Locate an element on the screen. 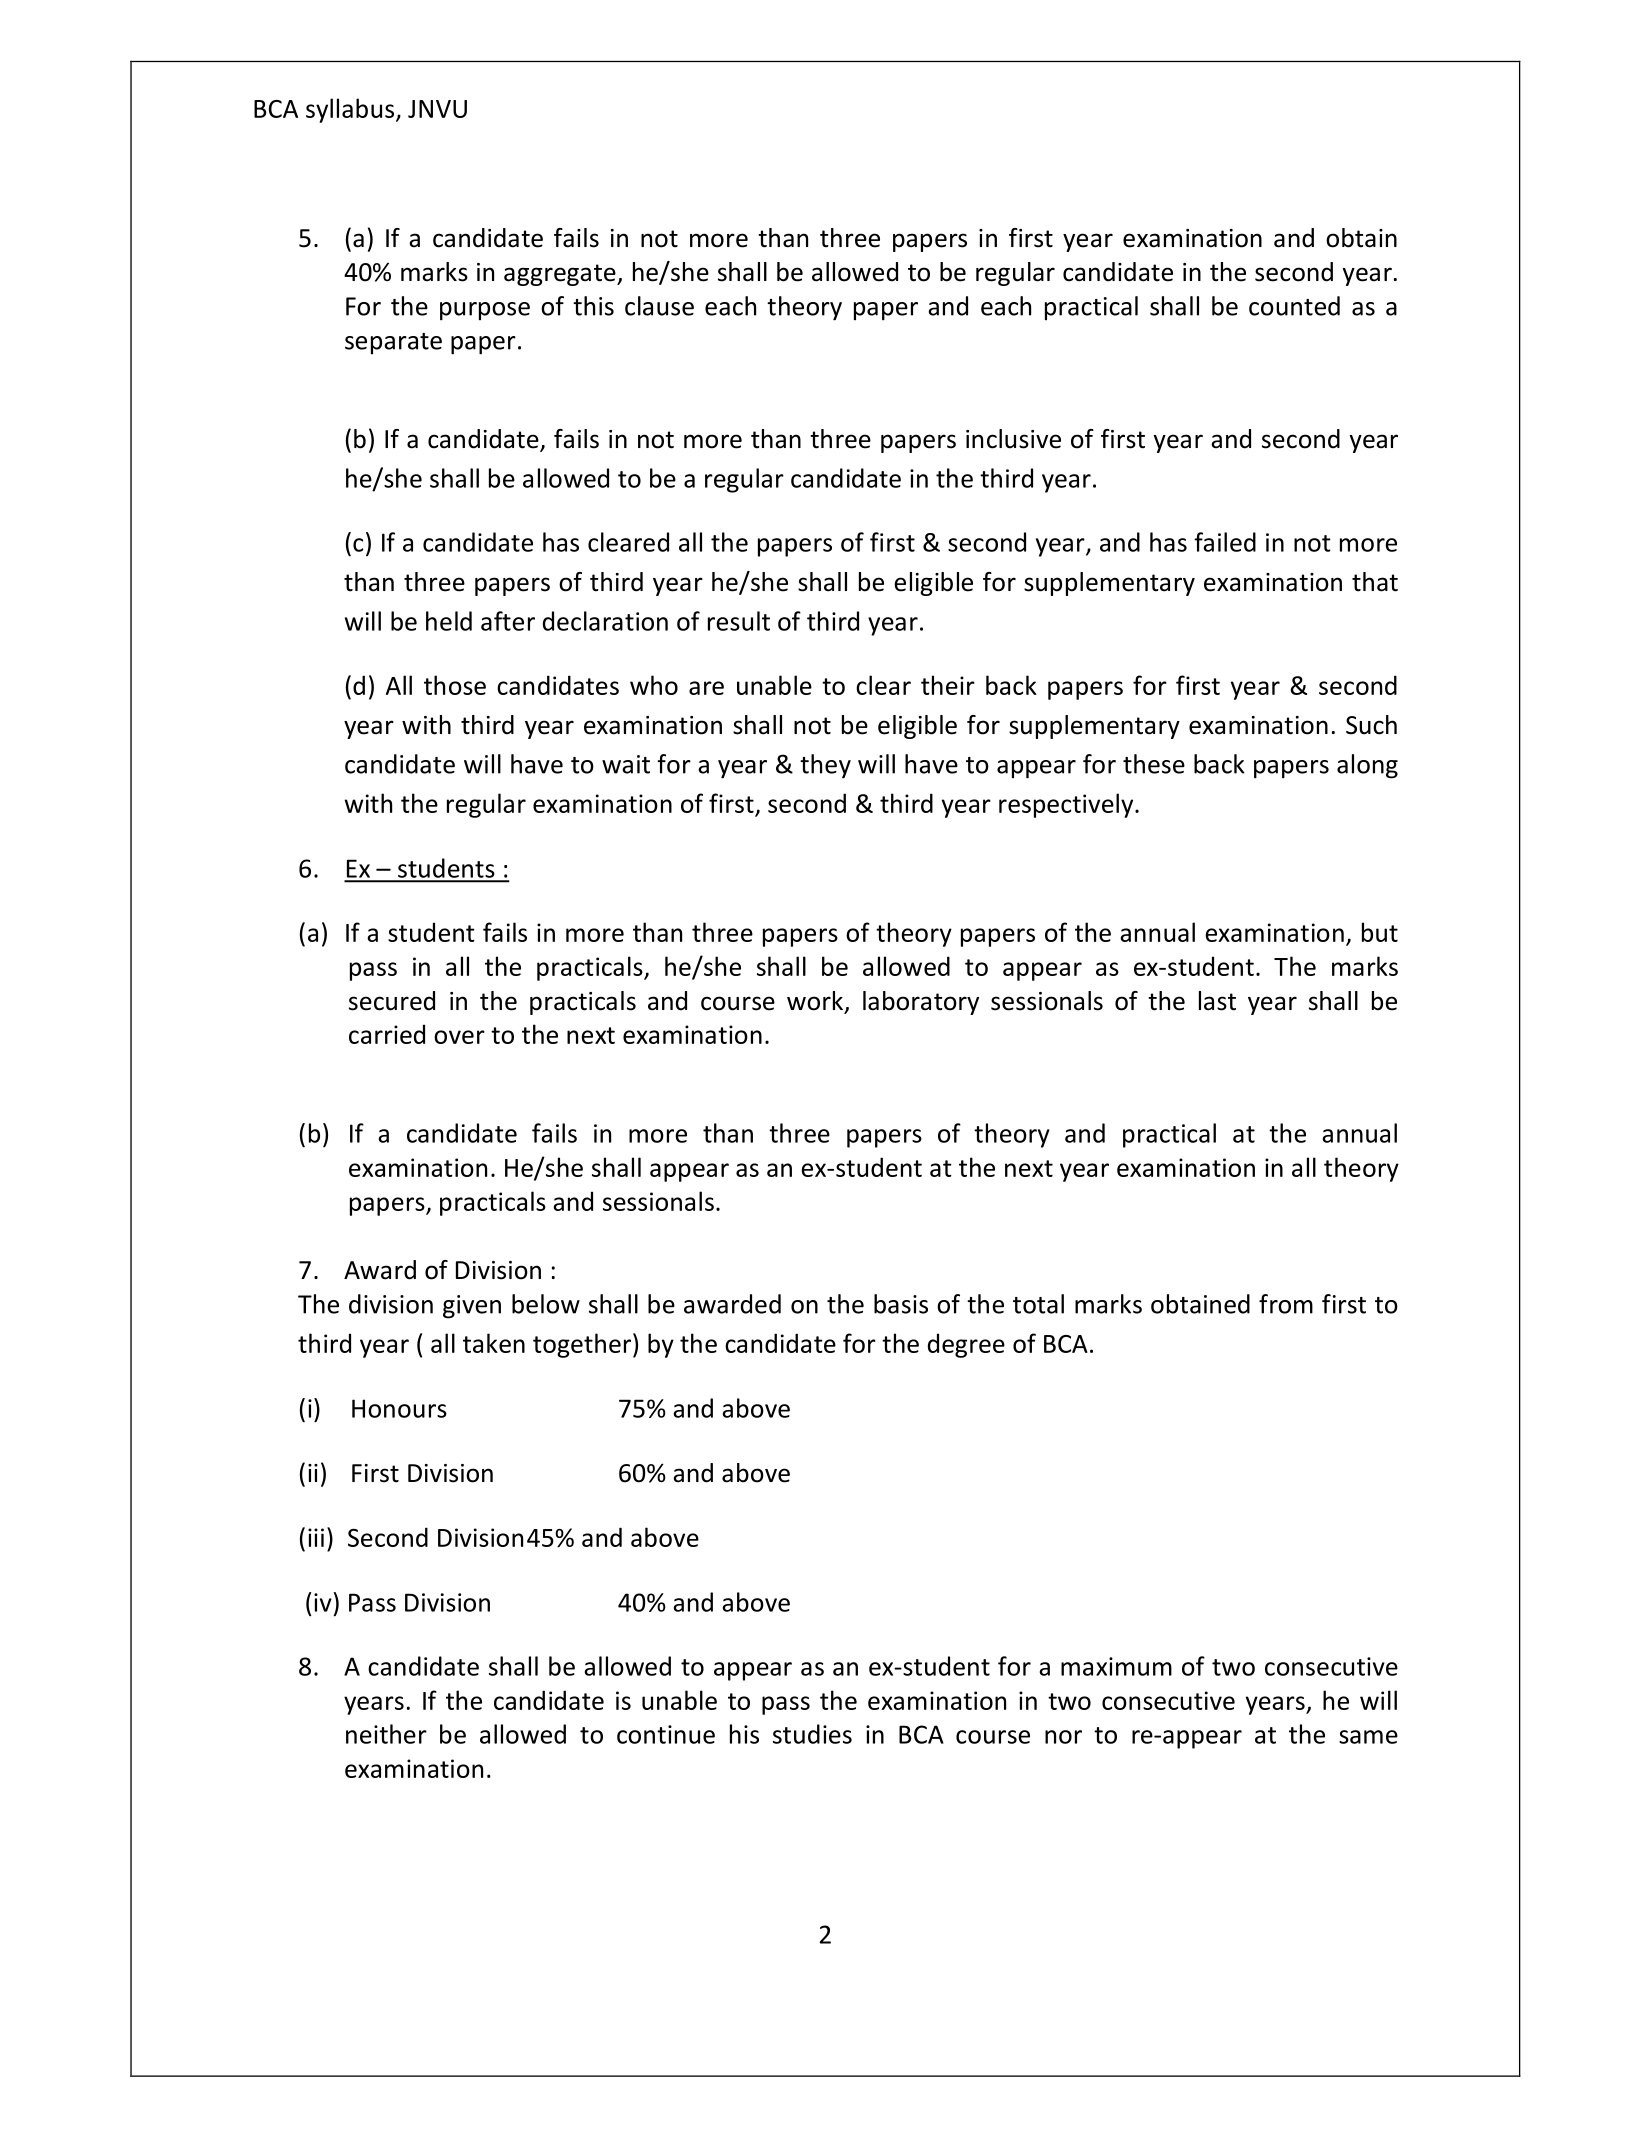 The height and width of the screenshot is (2136, 1650). their is located at coordinates (948, 685).
